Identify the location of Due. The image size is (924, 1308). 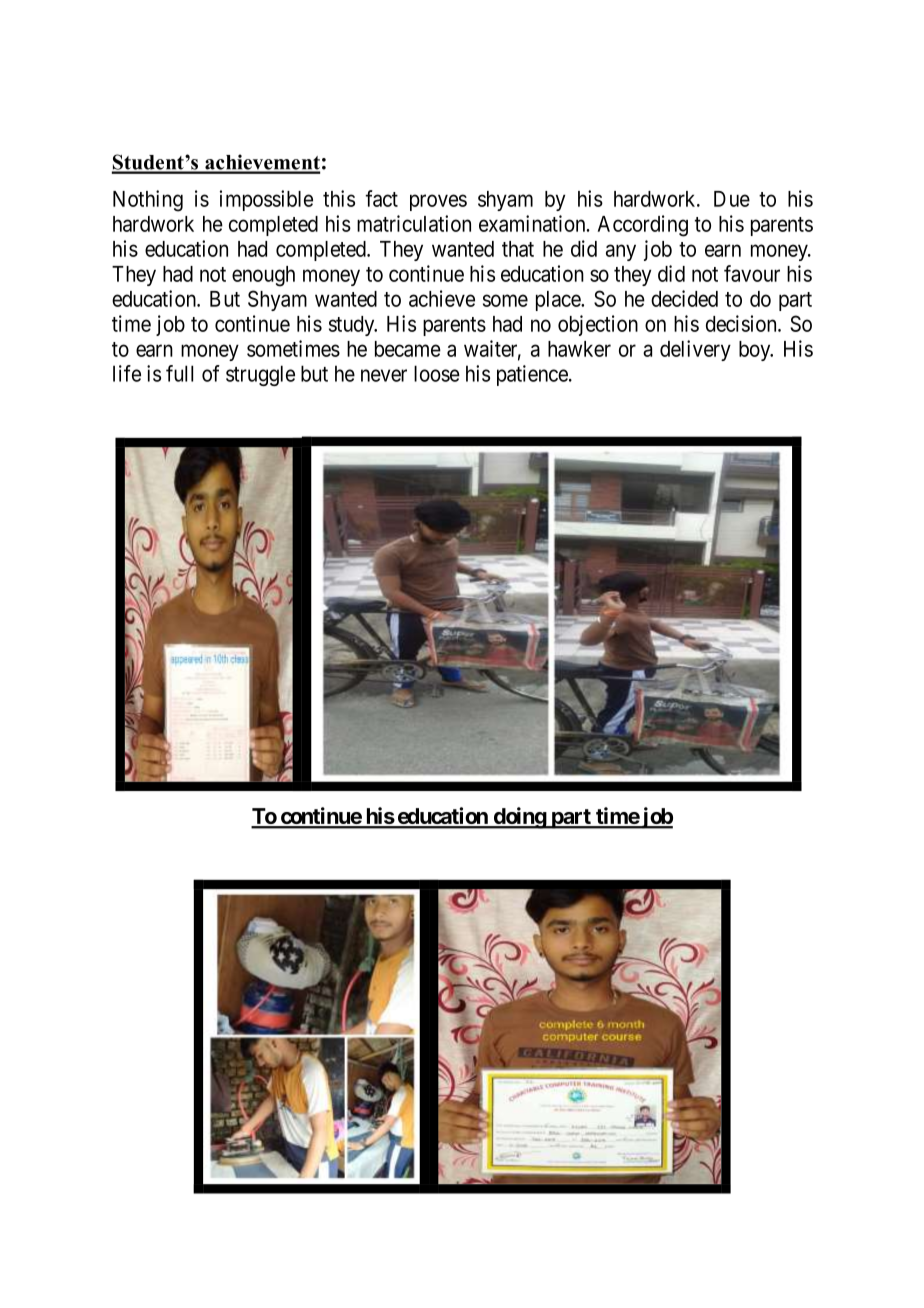
(732, 199).
